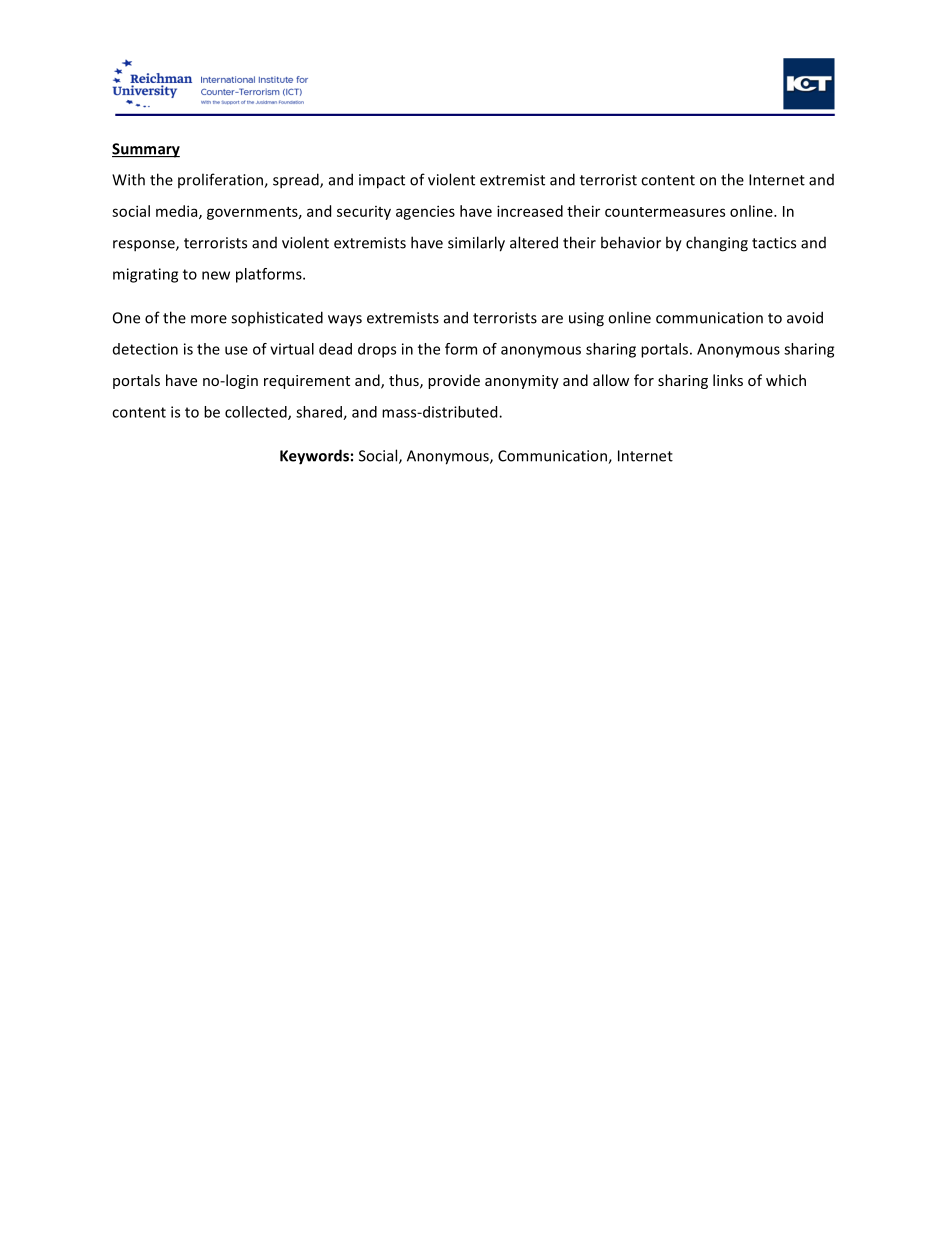 This document has width=952, height=1233. What do you see at coordinates (320, 413) in the document?
I see `shared` at bounding box center [320, 413].
